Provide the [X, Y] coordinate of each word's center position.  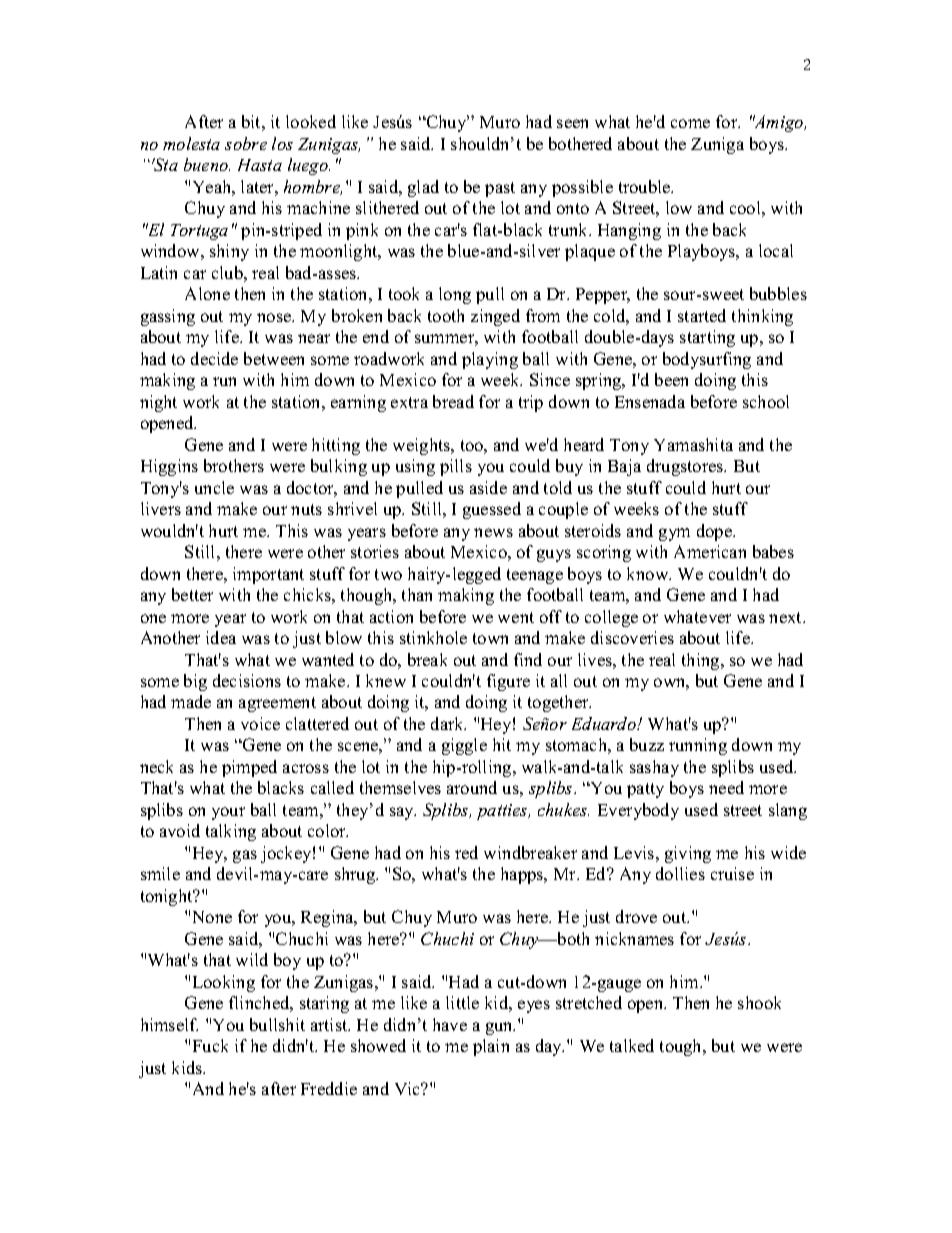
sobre [246, 143]
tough [682, 1047]
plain [491, 1047]
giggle [464, 746]
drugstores [686, 467]
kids [188, 1067]
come [690, 123]
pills [456, 467]
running [698, 746]
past [500, 189]
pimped [249, 768]
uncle [214, 487]
